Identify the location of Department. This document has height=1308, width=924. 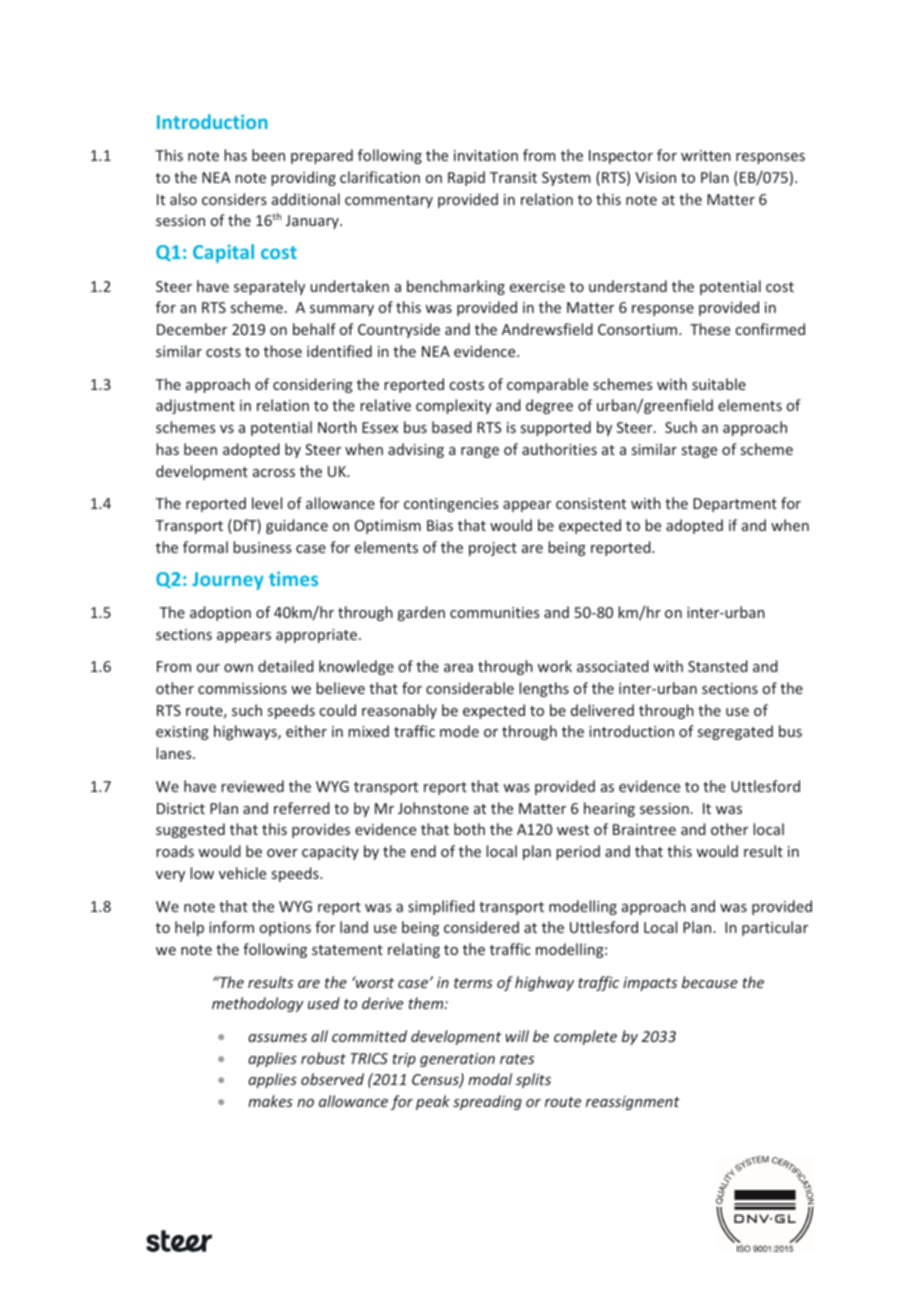
(735, 505).
